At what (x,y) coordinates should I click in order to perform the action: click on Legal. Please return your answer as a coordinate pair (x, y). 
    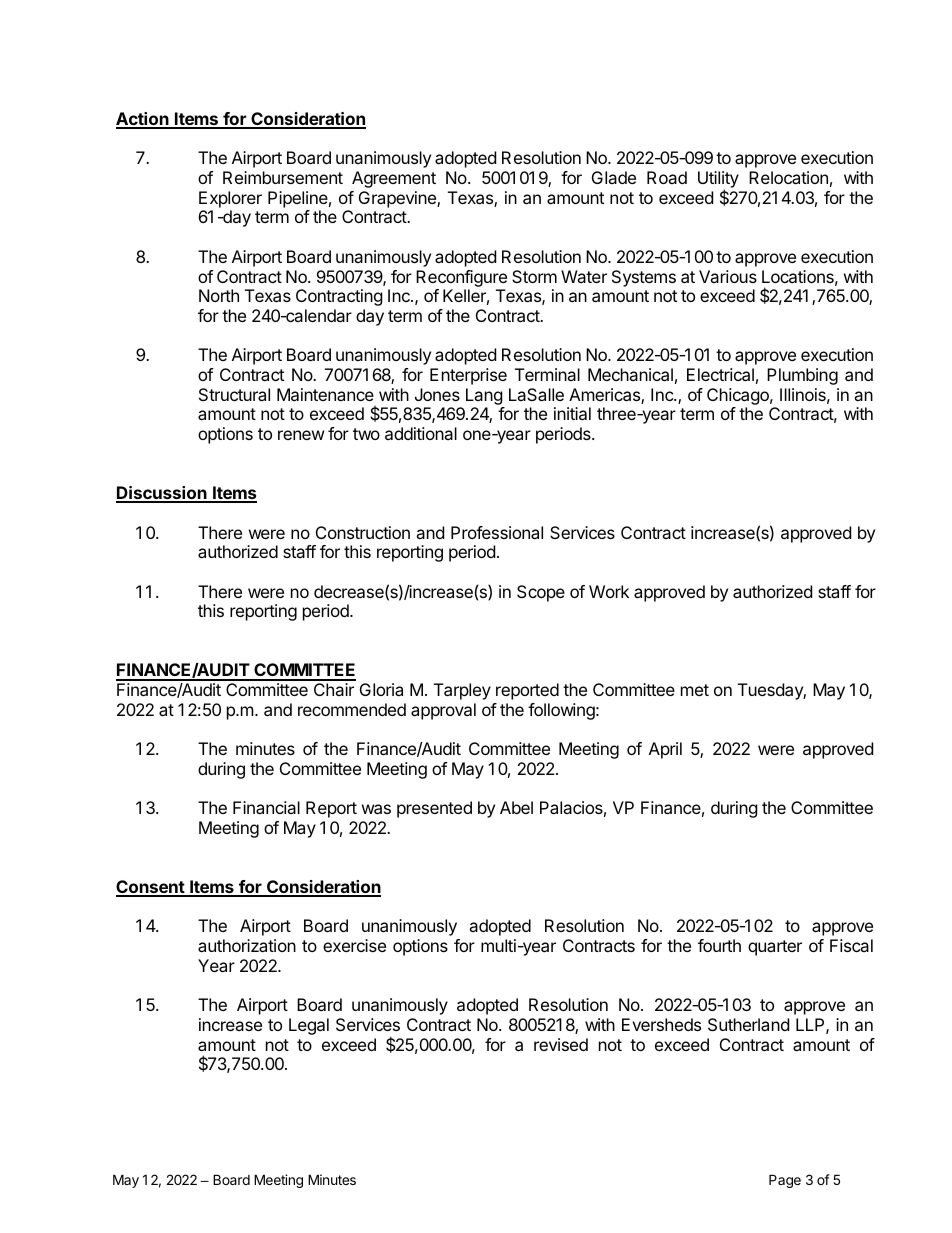
    Looking at the image, I should click on (309, 1026).
